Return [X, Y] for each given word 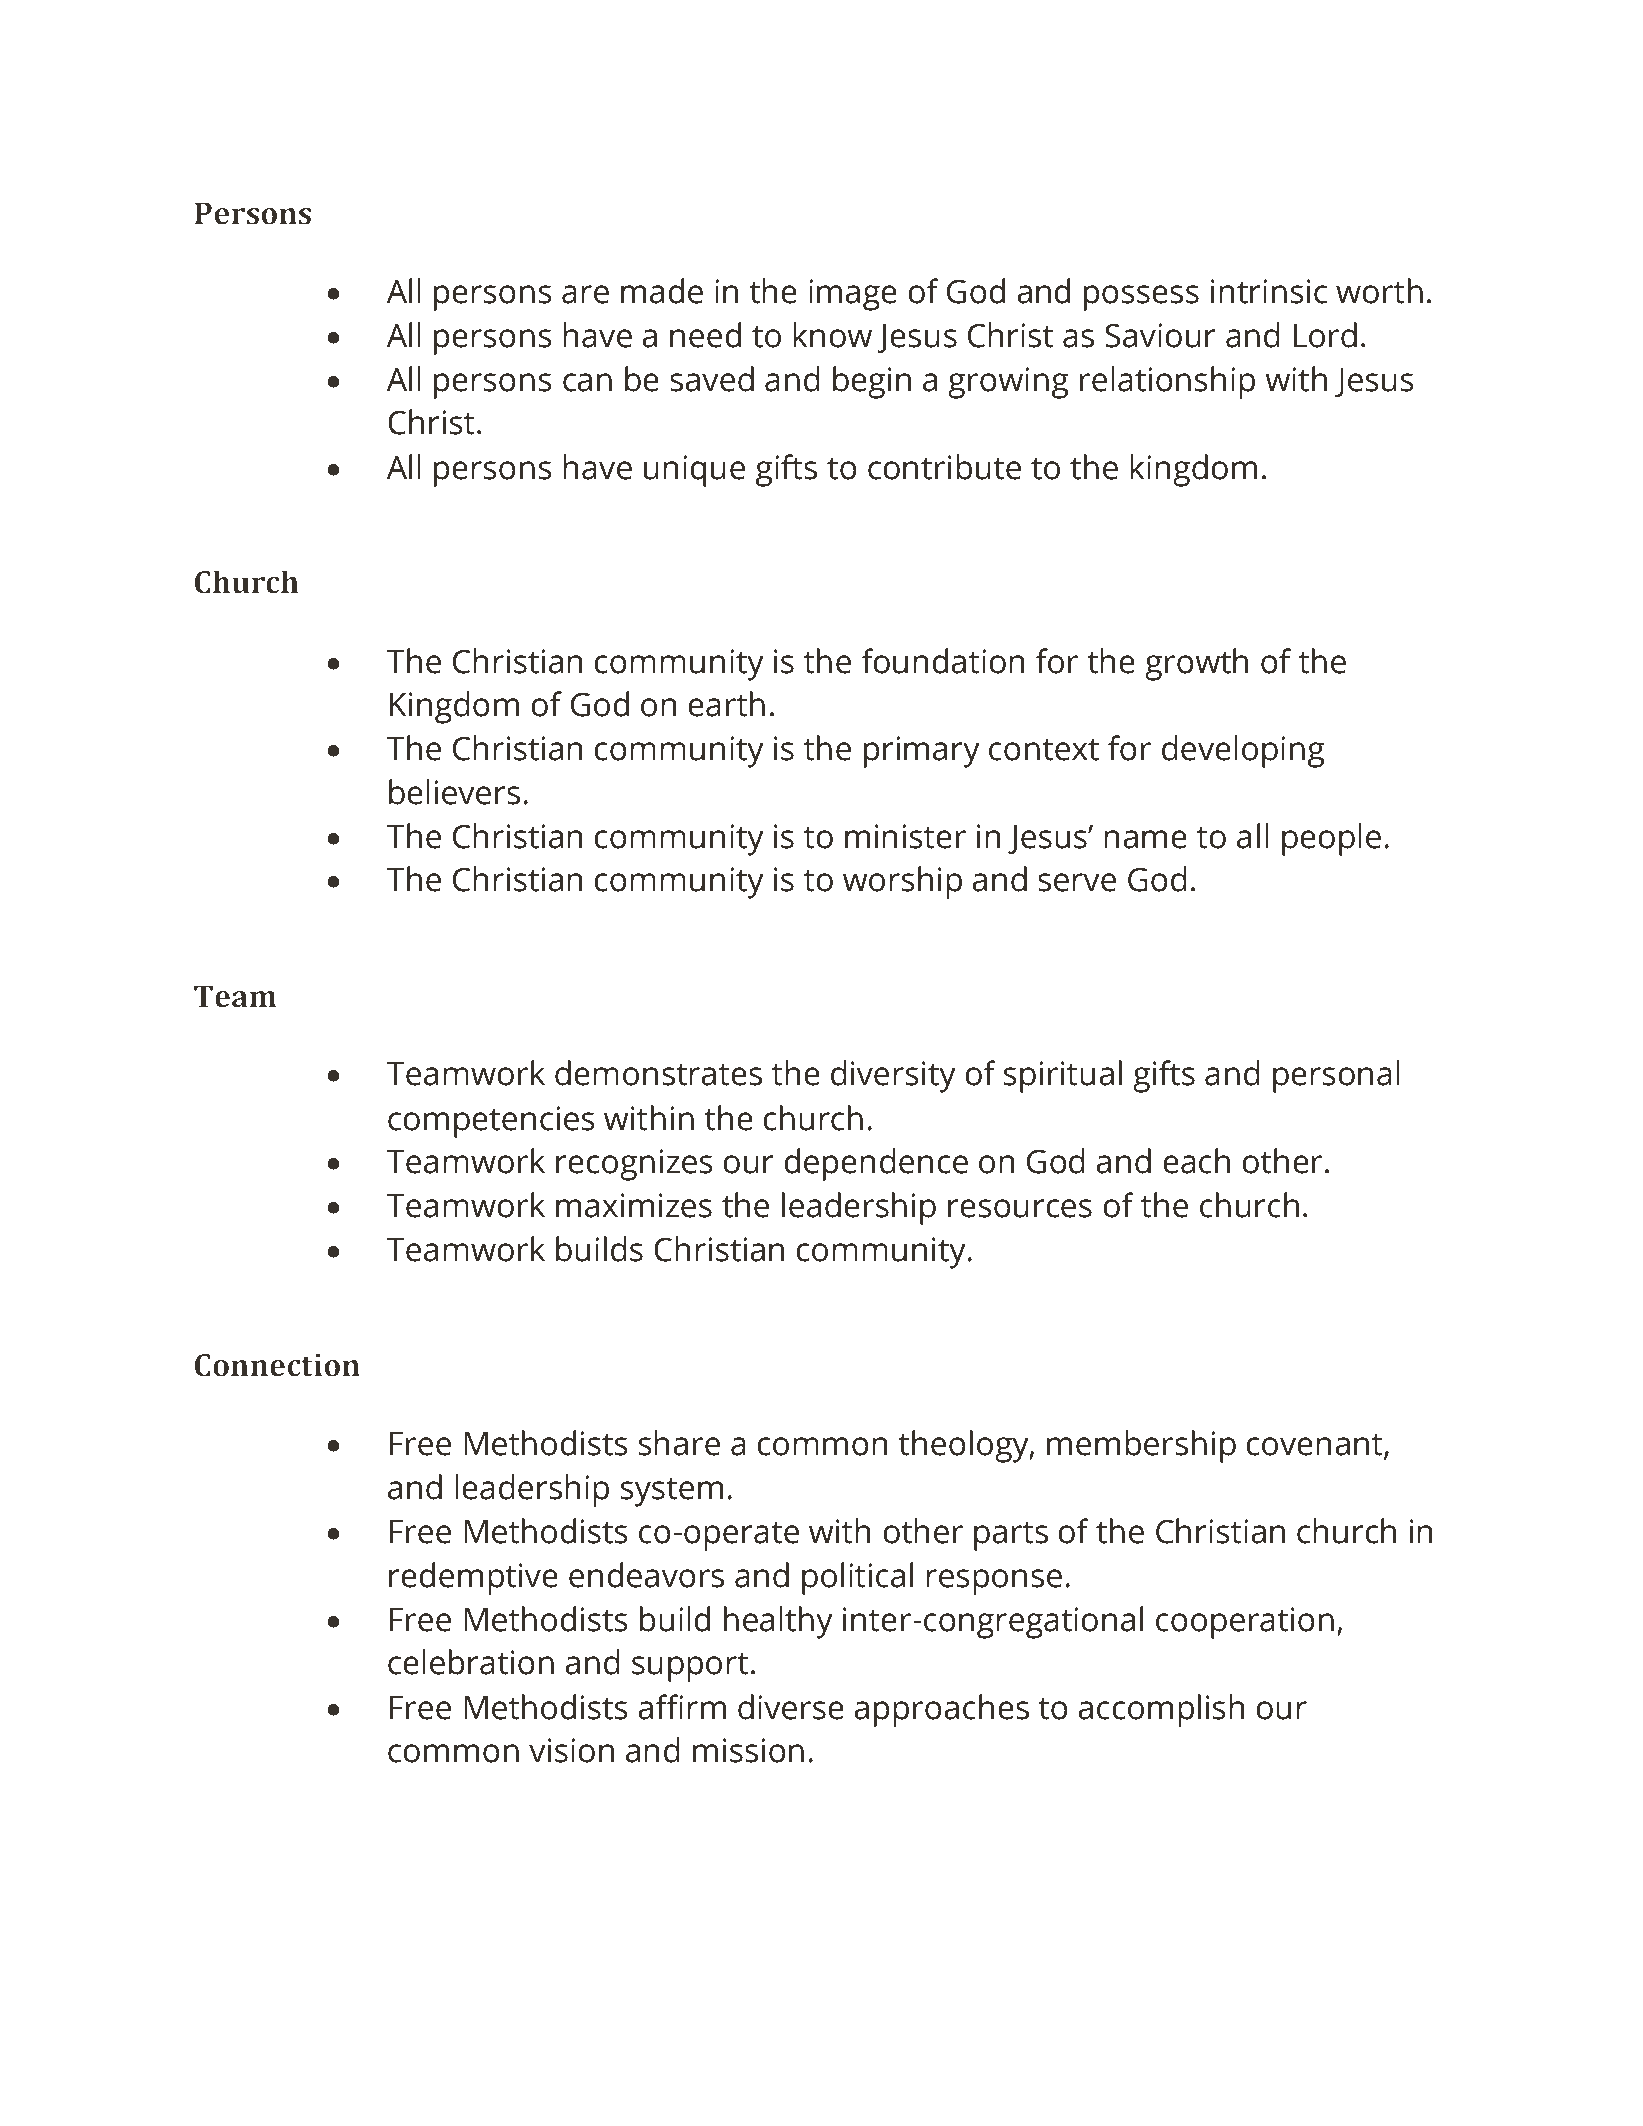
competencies [491, 1122]
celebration [471, 1662]
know [832, 335]
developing [1243, 751]
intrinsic [1269, 291]
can [587, 382]
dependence [876, 1164]
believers [454, 792]
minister [905, 836]
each [1196, 1161]
